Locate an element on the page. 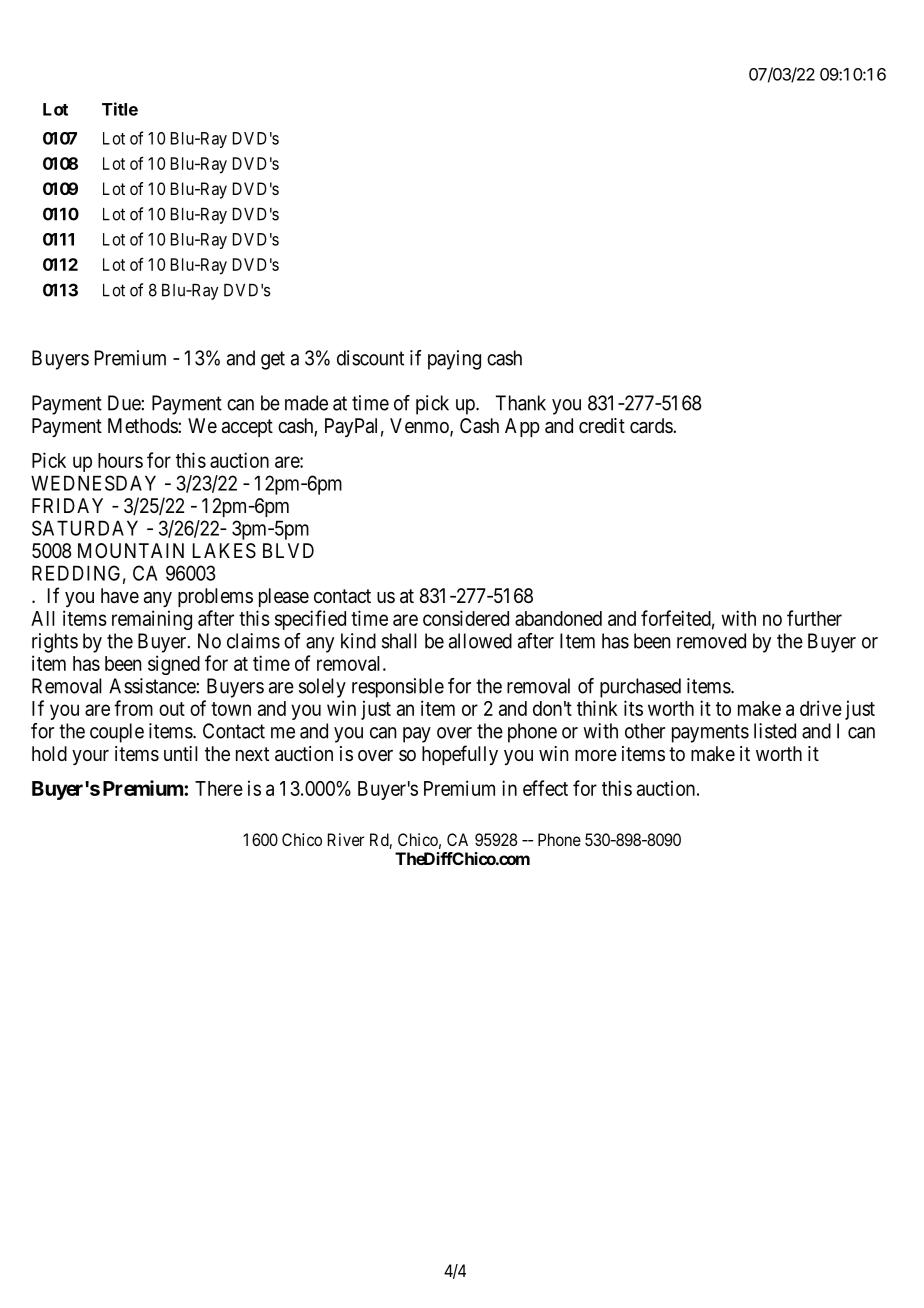 The image size is (924, 1308). effect is located at coordinates (545, 788).
